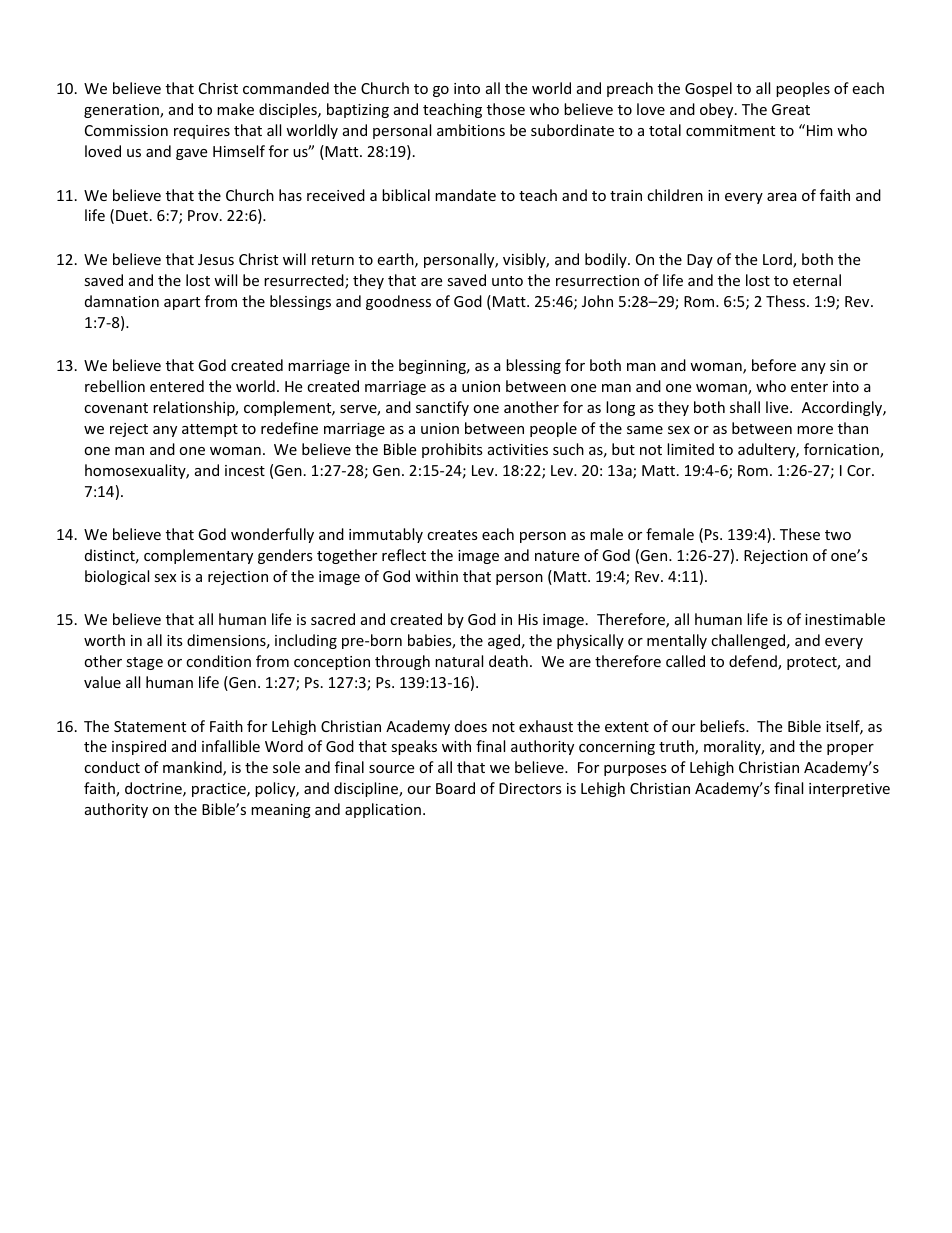 This screenshot has width=952, height=1233. What do you see at coordinates (754, 662) in the screenshot?
I see `defend` at bounding box center [754, 662].
